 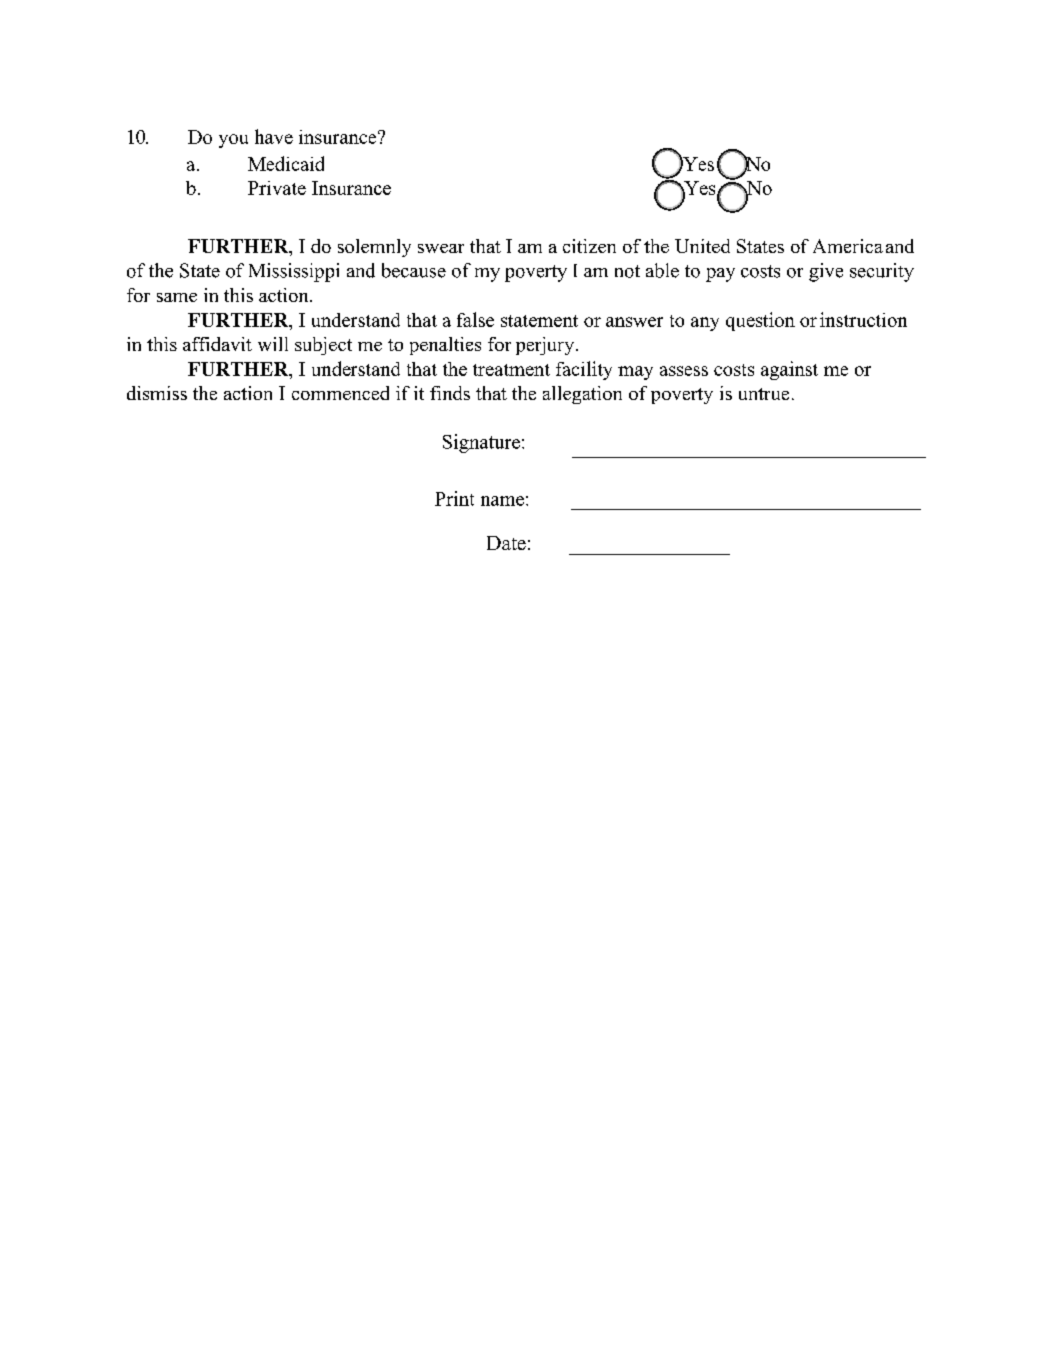 I want to click on Print, so click(x=454, y=498).
